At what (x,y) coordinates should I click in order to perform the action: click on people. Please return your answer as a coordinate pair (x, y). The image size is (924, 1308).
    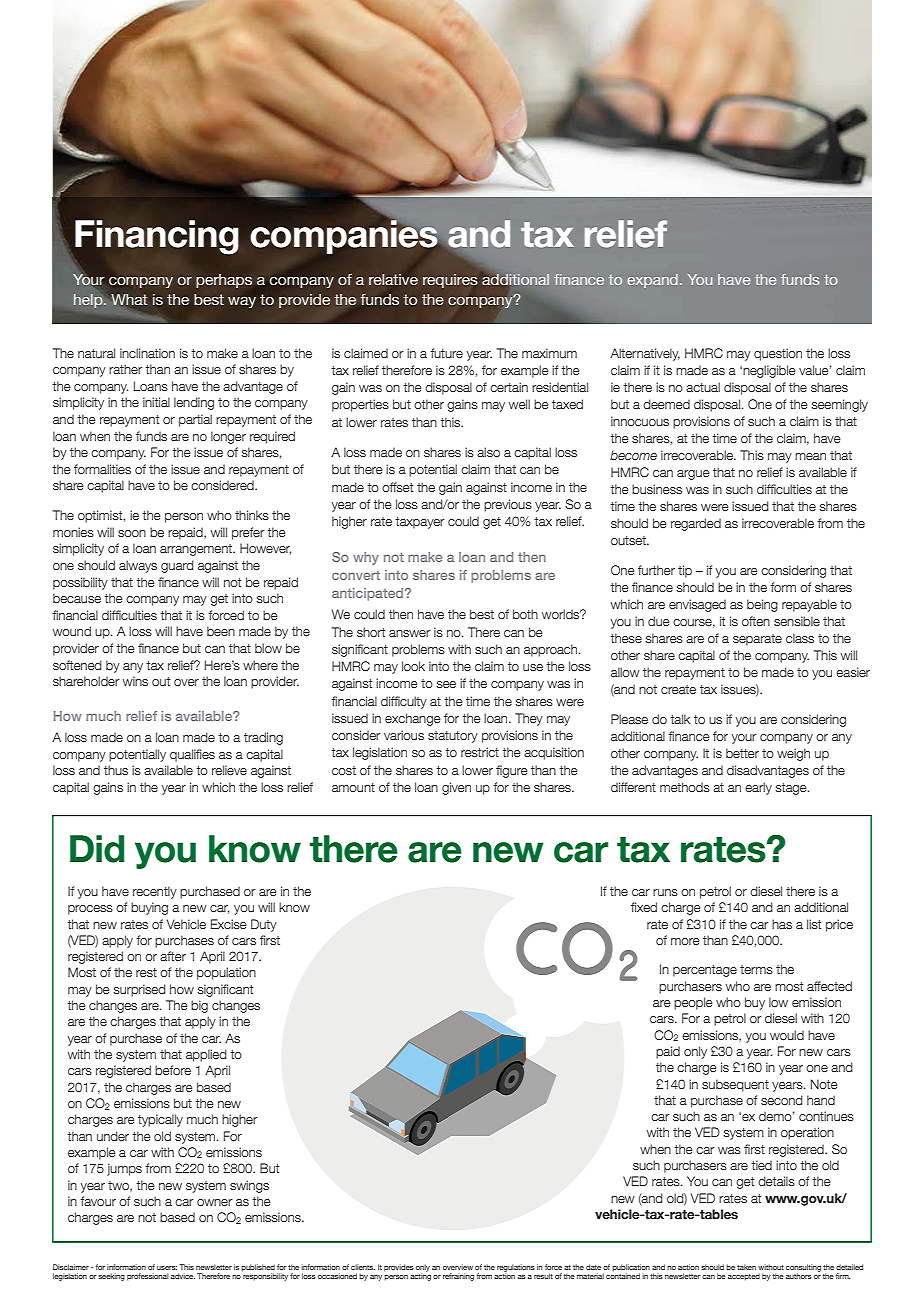
    Looking at the image, I should click on (693, 1003).
